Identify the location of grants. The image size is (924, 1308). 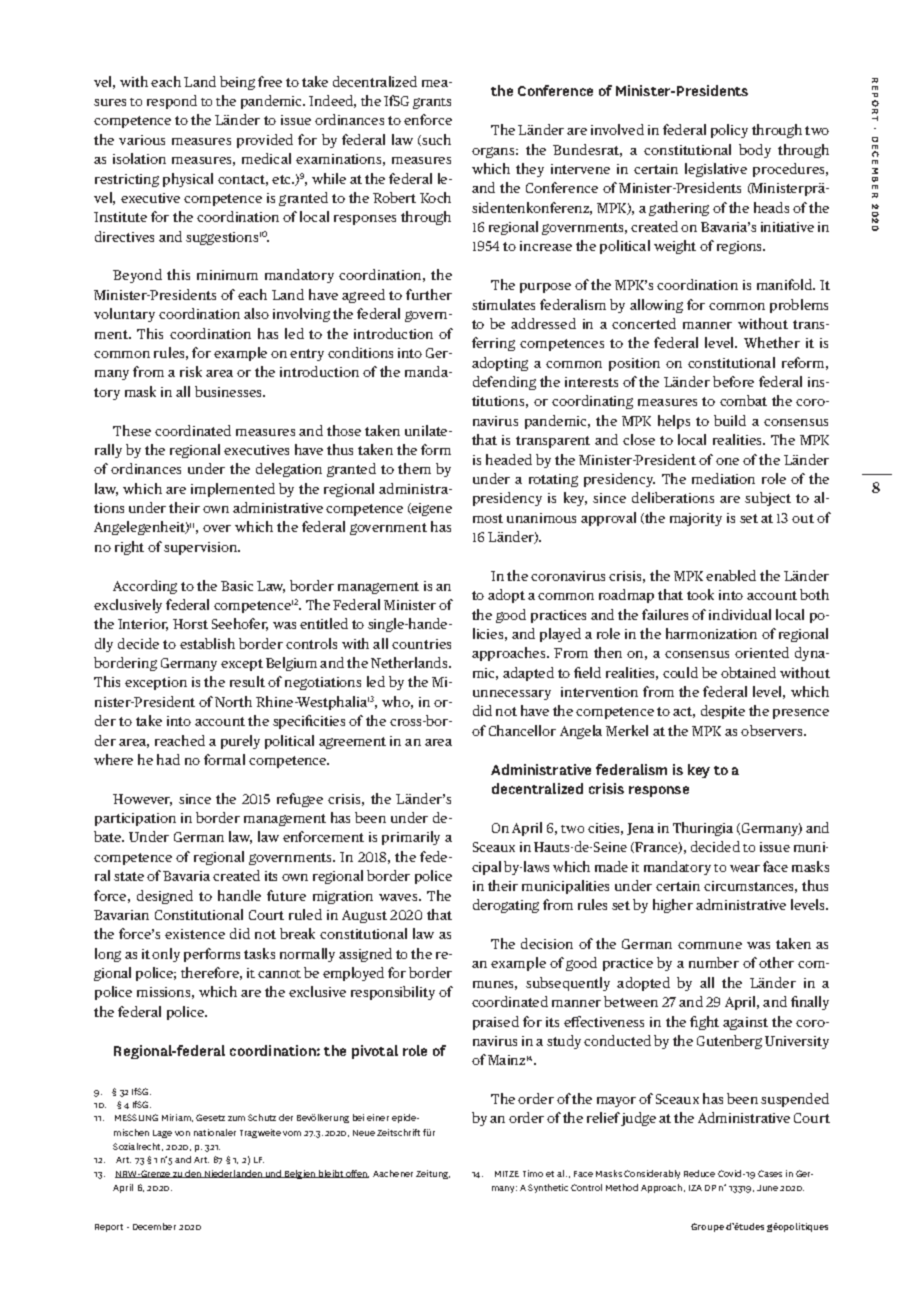
(432, 103).
